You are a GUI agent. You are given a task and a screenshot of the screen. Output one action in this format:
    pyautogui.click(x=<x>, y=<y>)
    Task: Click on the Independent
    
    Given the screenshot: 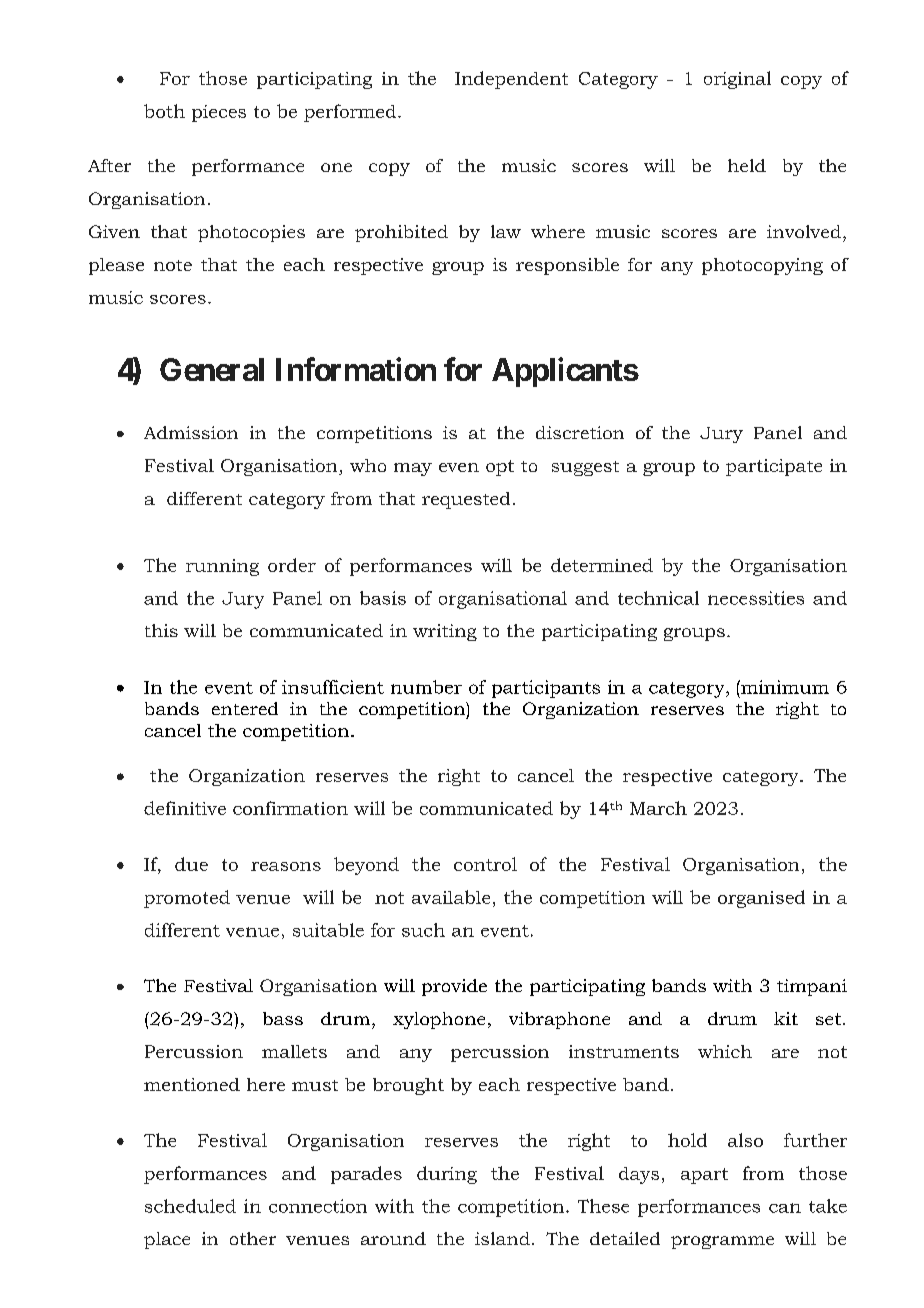 What is the action you would take?
    pyautogui.click(x=511, y=80)
